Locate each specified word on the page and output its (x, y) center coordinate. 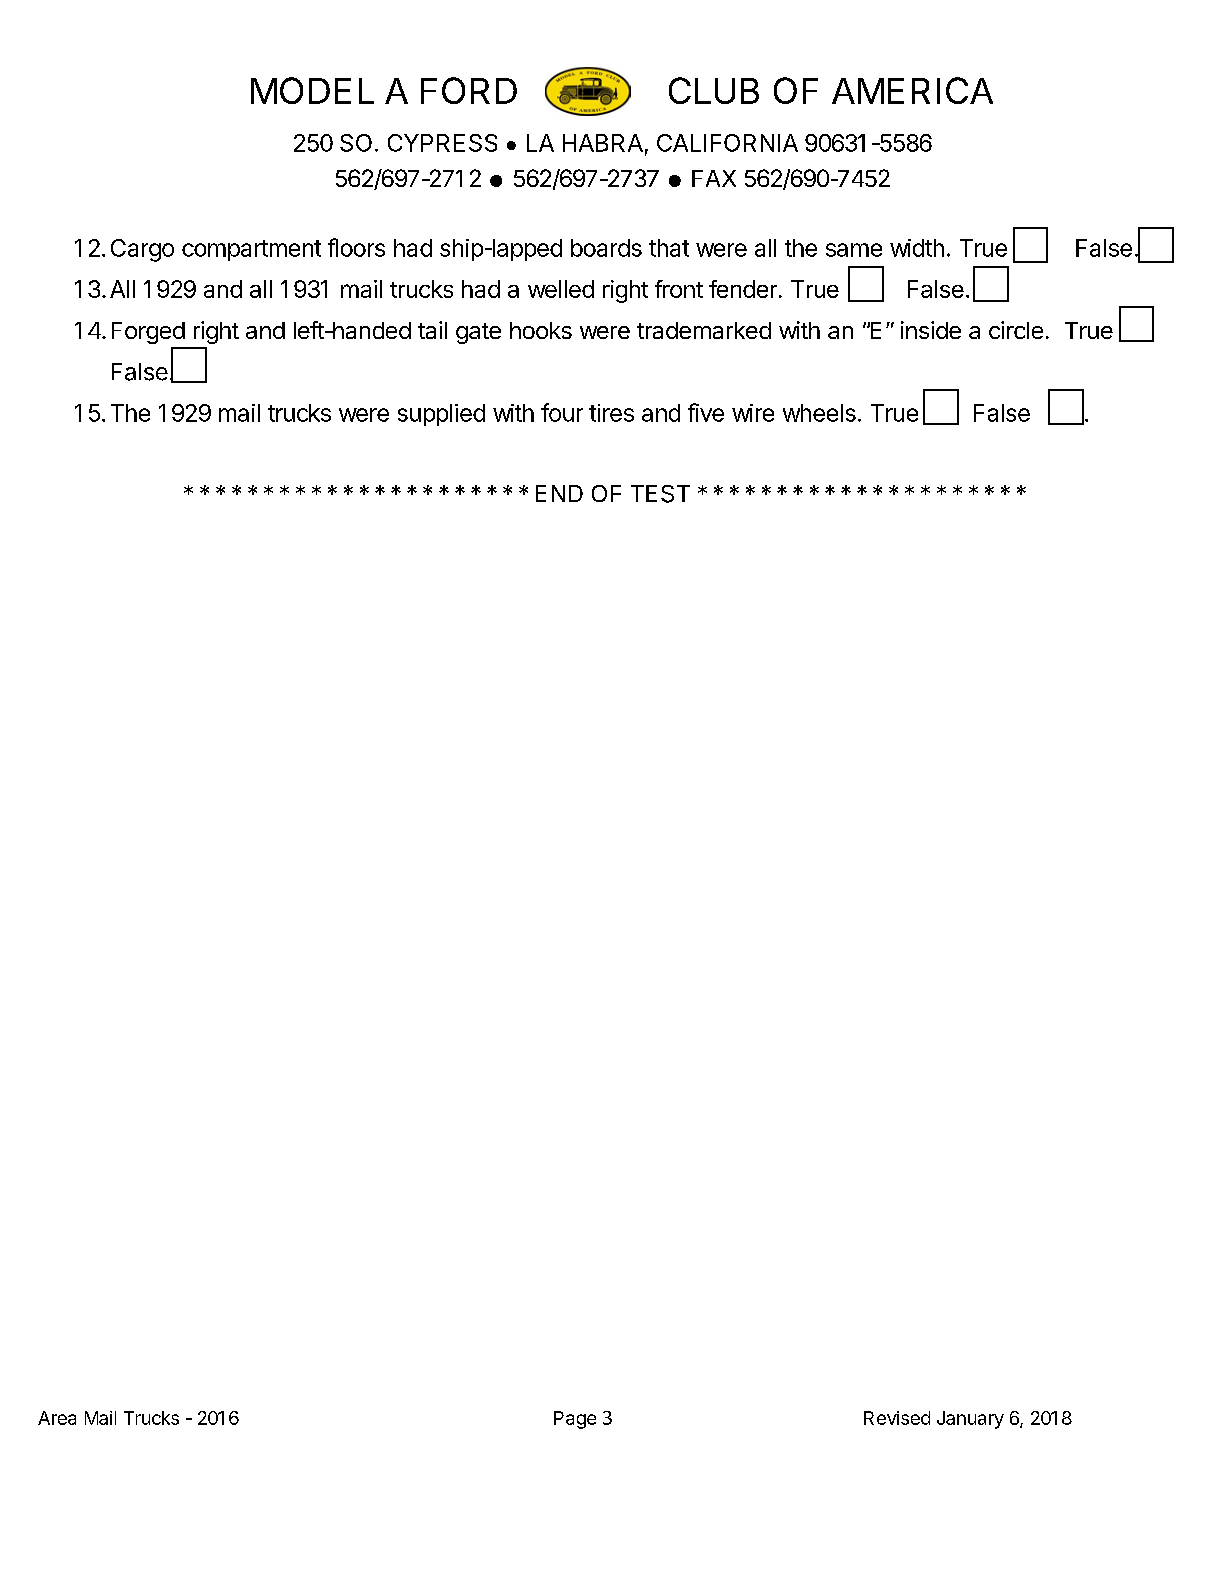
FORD (469, 90)
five (706, 412)
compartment (251, 250)
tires (611, 413)
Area (57, 1418)
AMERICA (912, 90)
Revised (897, 1418)
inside (931, 330)
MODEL (312, 90)
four (562, 412)
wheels (819, 413)
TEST (660, 494)
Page (575, 1420)
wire (753, 413)
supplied (441, 415)
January (970, 1420)
